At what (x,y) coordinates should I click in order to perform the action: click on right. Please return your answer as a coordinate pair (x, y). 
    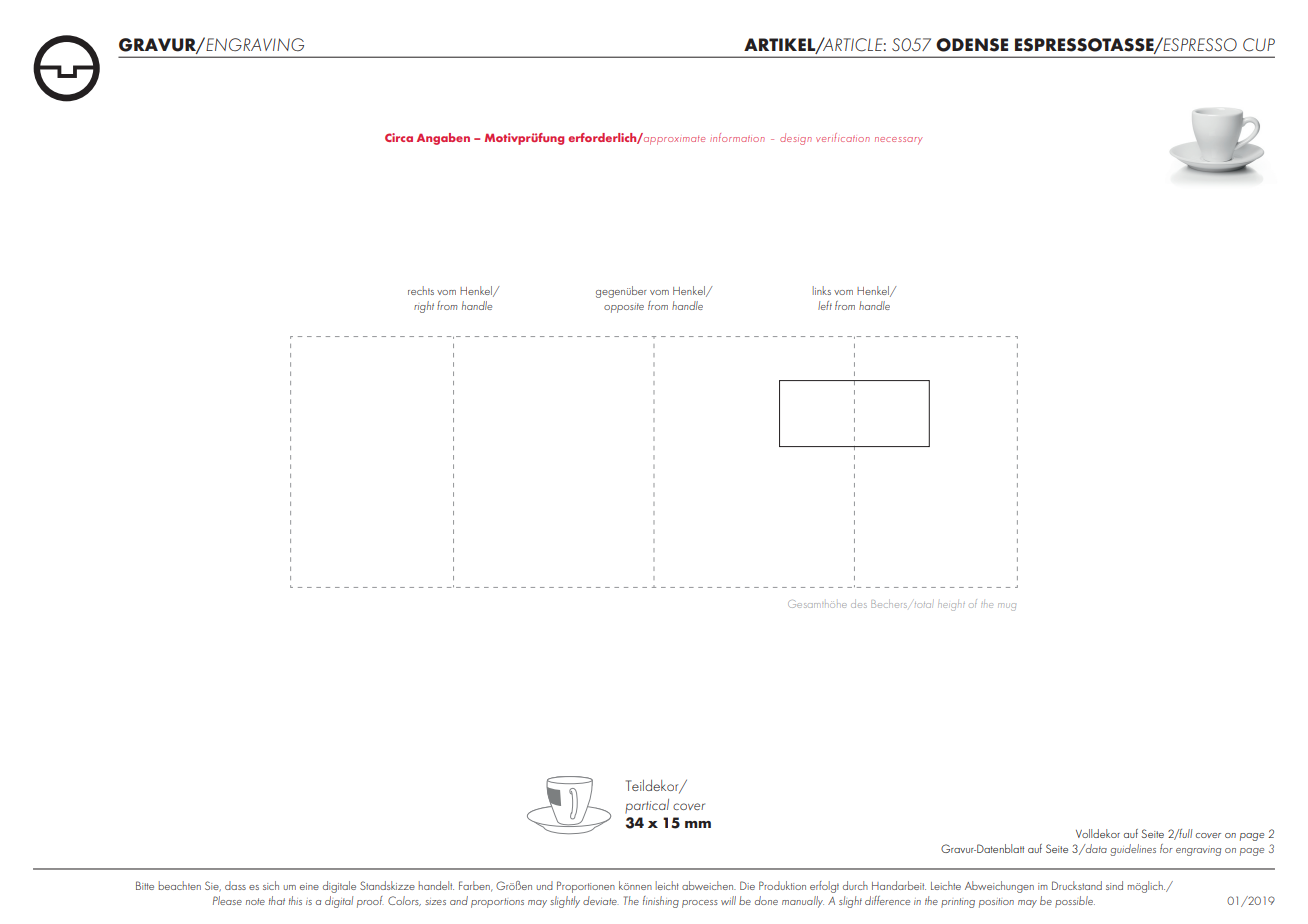
    Looking at the image, I should click on (424, 307).
